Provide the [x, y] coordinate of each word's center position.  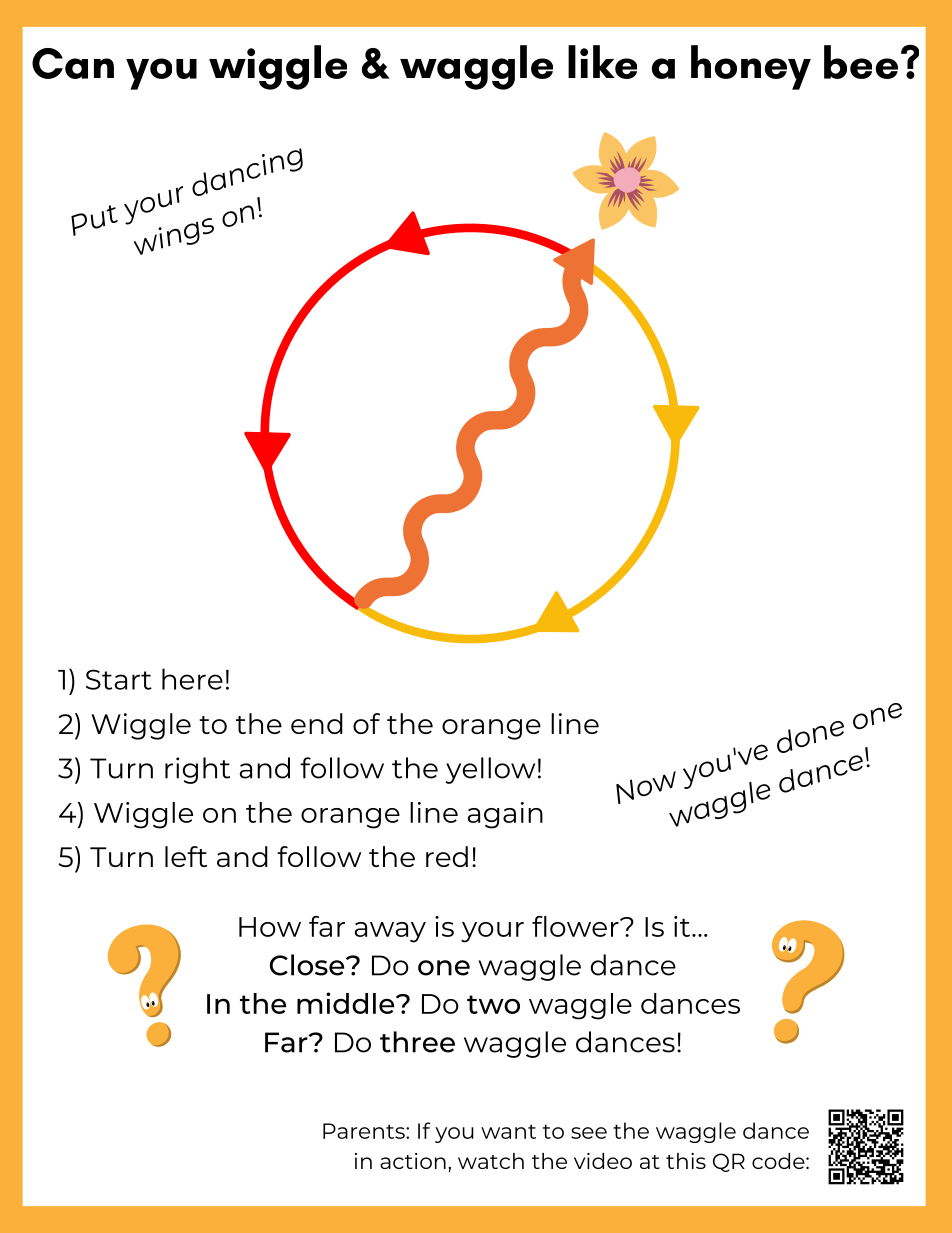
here [192, 679]
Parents [365, 1131]
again [505, 815]
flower [576, 926]
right [197, 770]
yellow [490, 770]
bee [861, 62]
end [317, 723]
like [602, 62]
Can [73, 63]
